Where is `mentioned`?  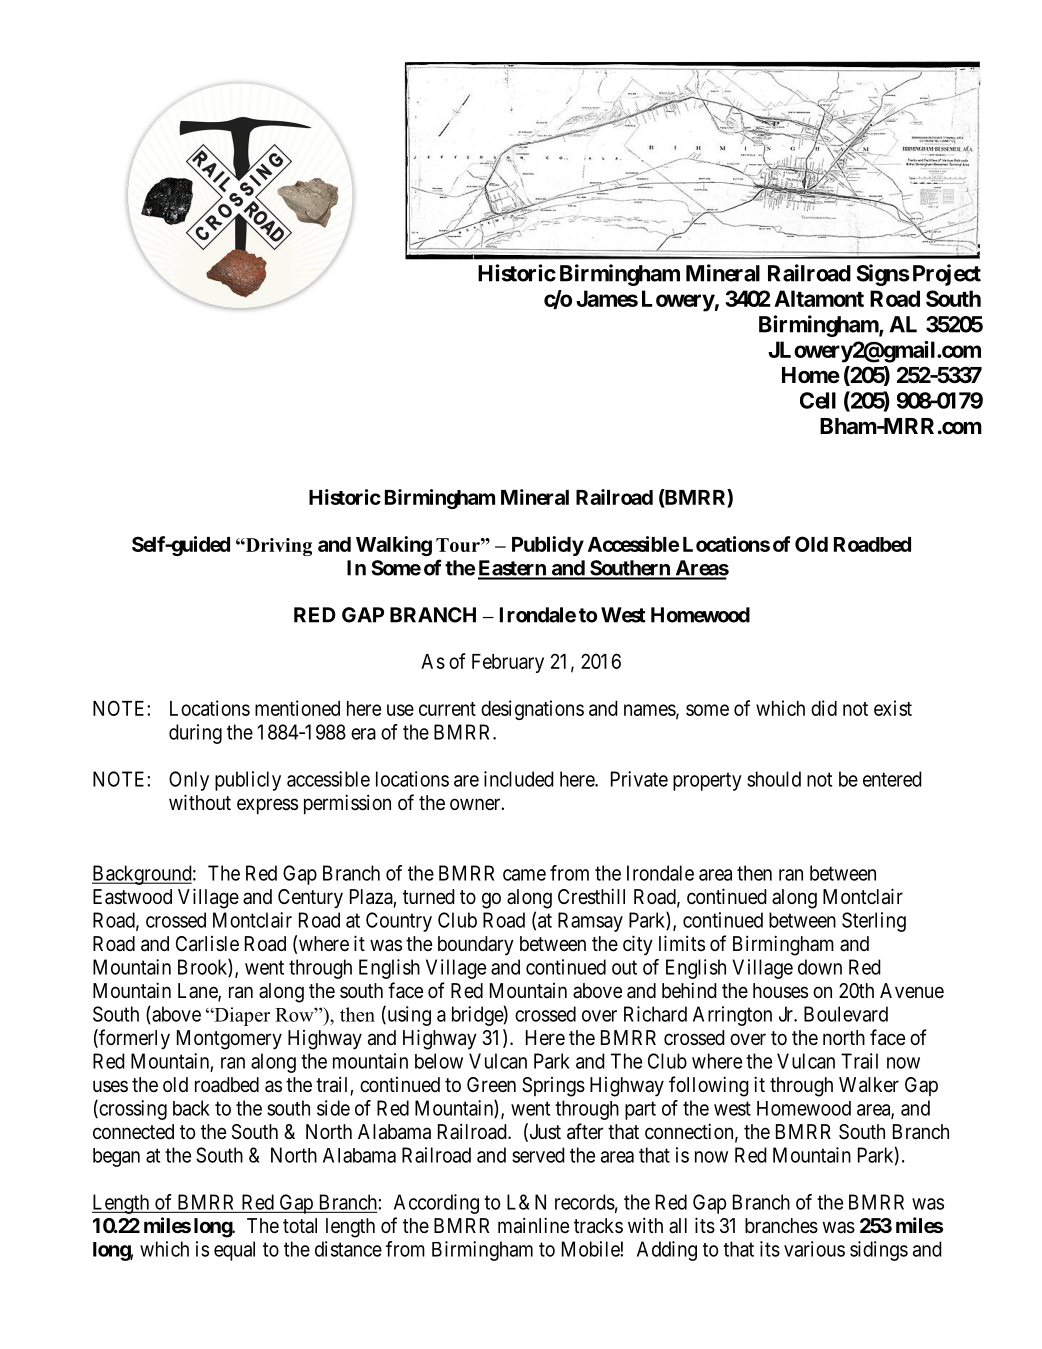 mentioned is located at coordinates (297, 708).
